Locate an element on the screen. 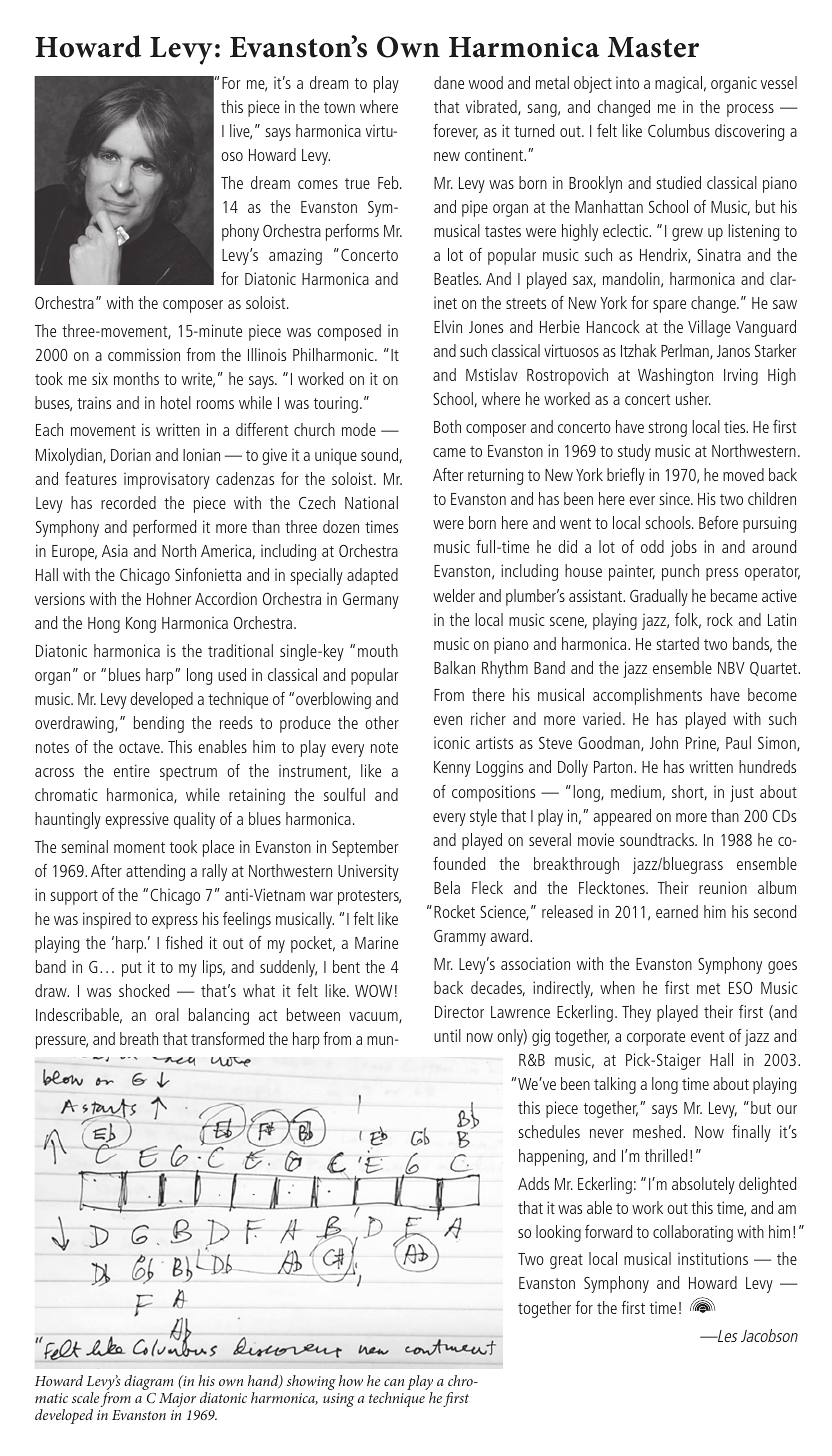  vibrated is located at coordinates (492, 107).
